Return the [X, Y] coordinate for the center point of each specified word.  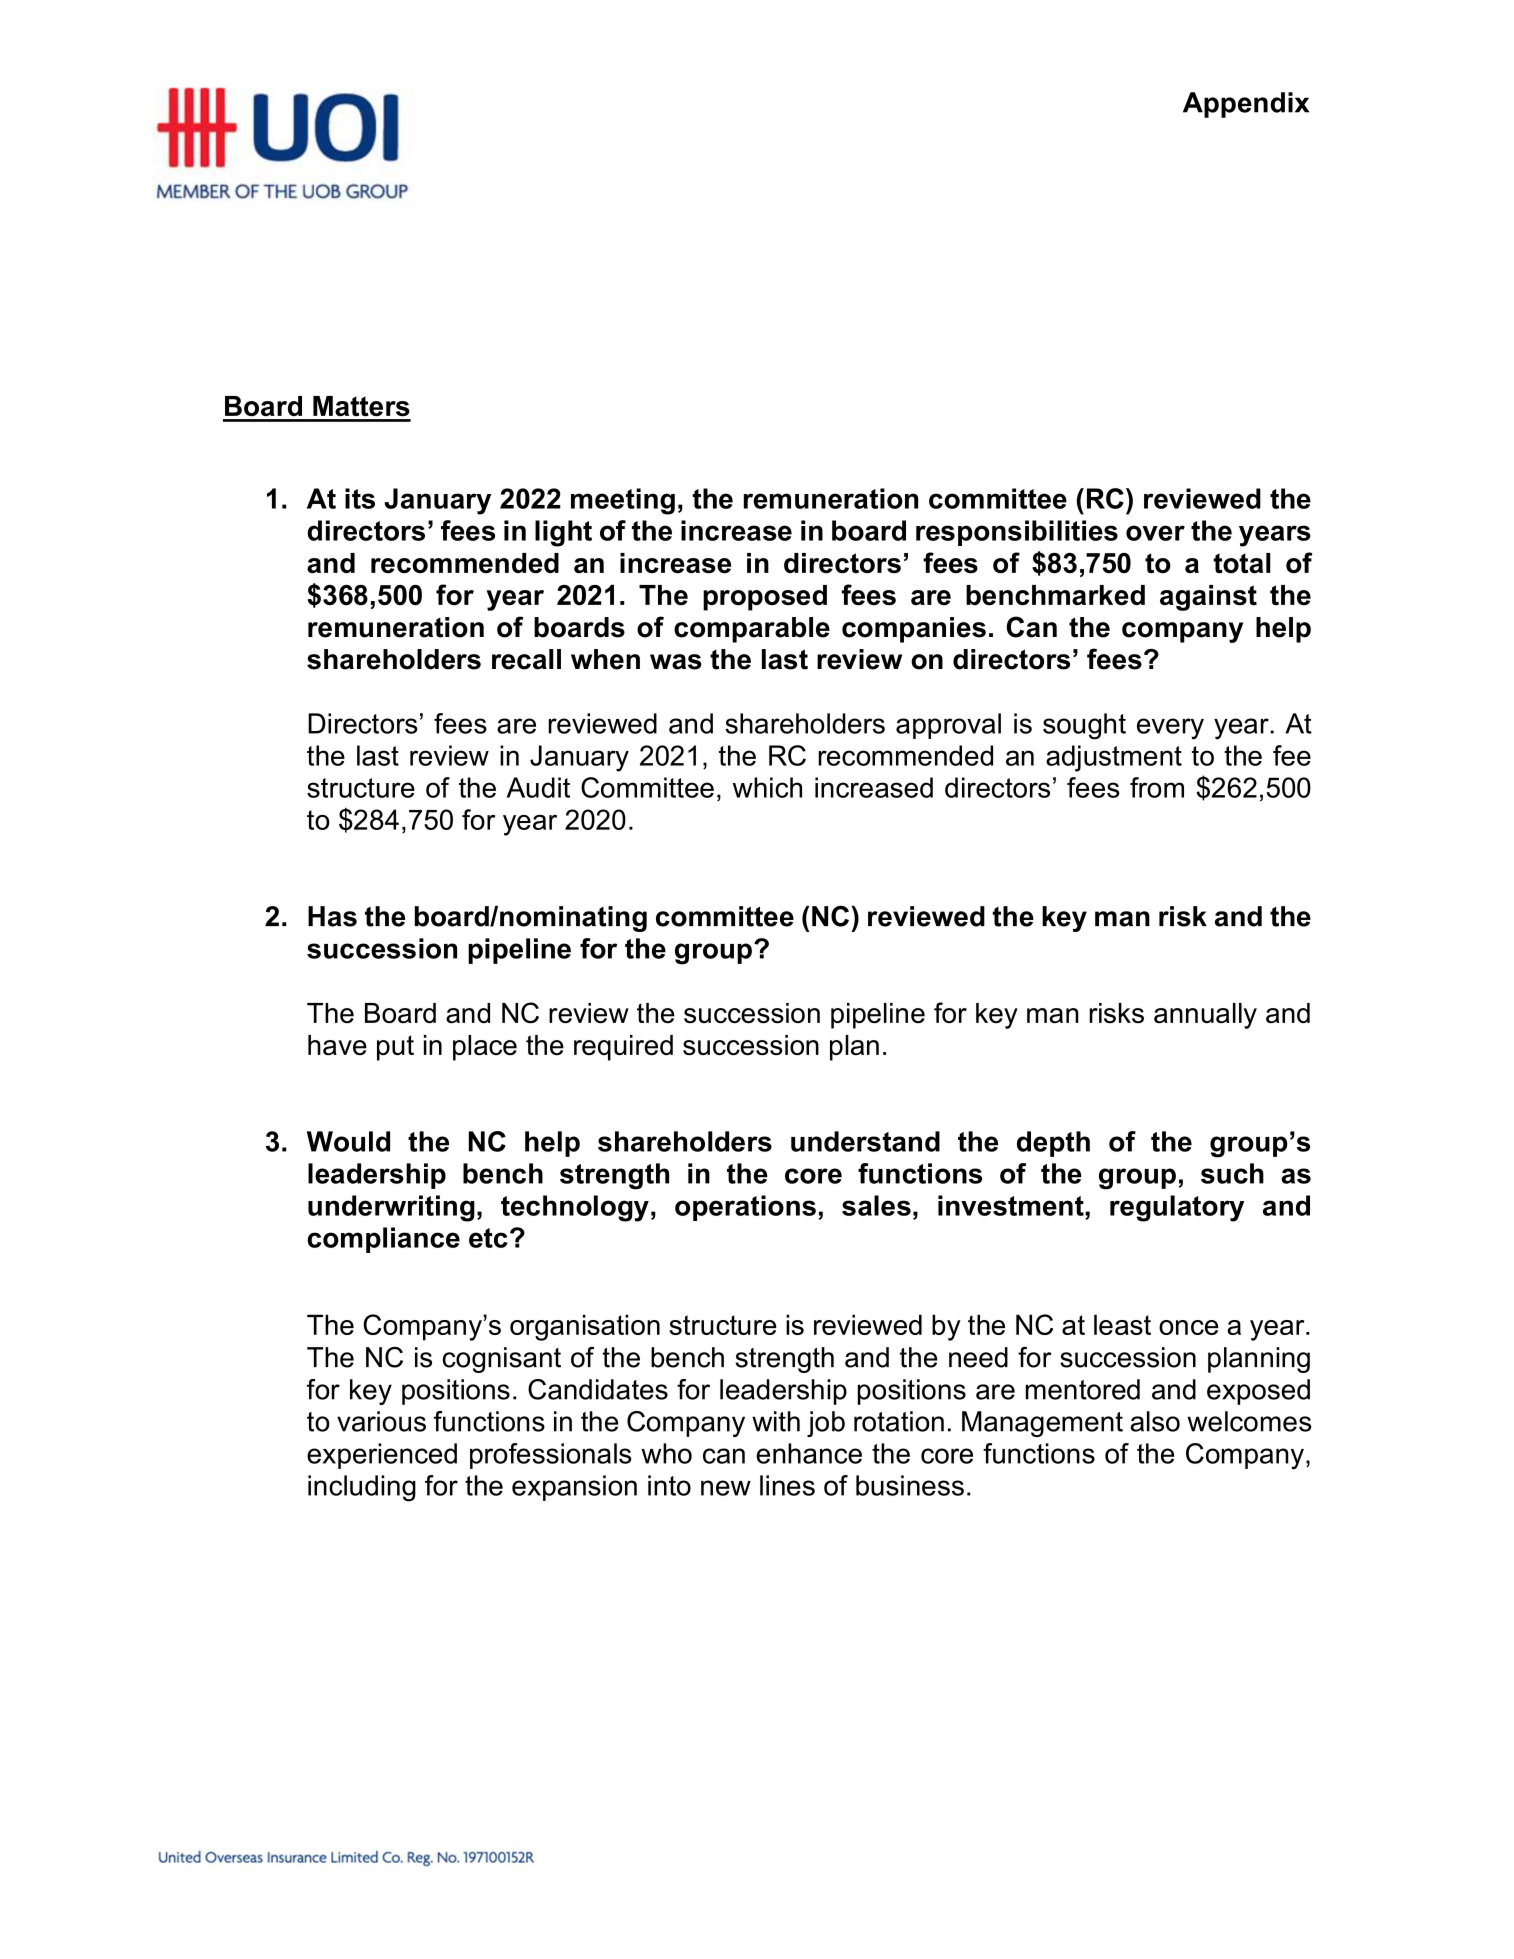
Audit [538, 787]
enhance [809, 1453]
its [360, 498]
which [767, 787]
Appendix [1246, 105]
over [1155, 533]
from [1157, 787]
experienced [382, 1456]
